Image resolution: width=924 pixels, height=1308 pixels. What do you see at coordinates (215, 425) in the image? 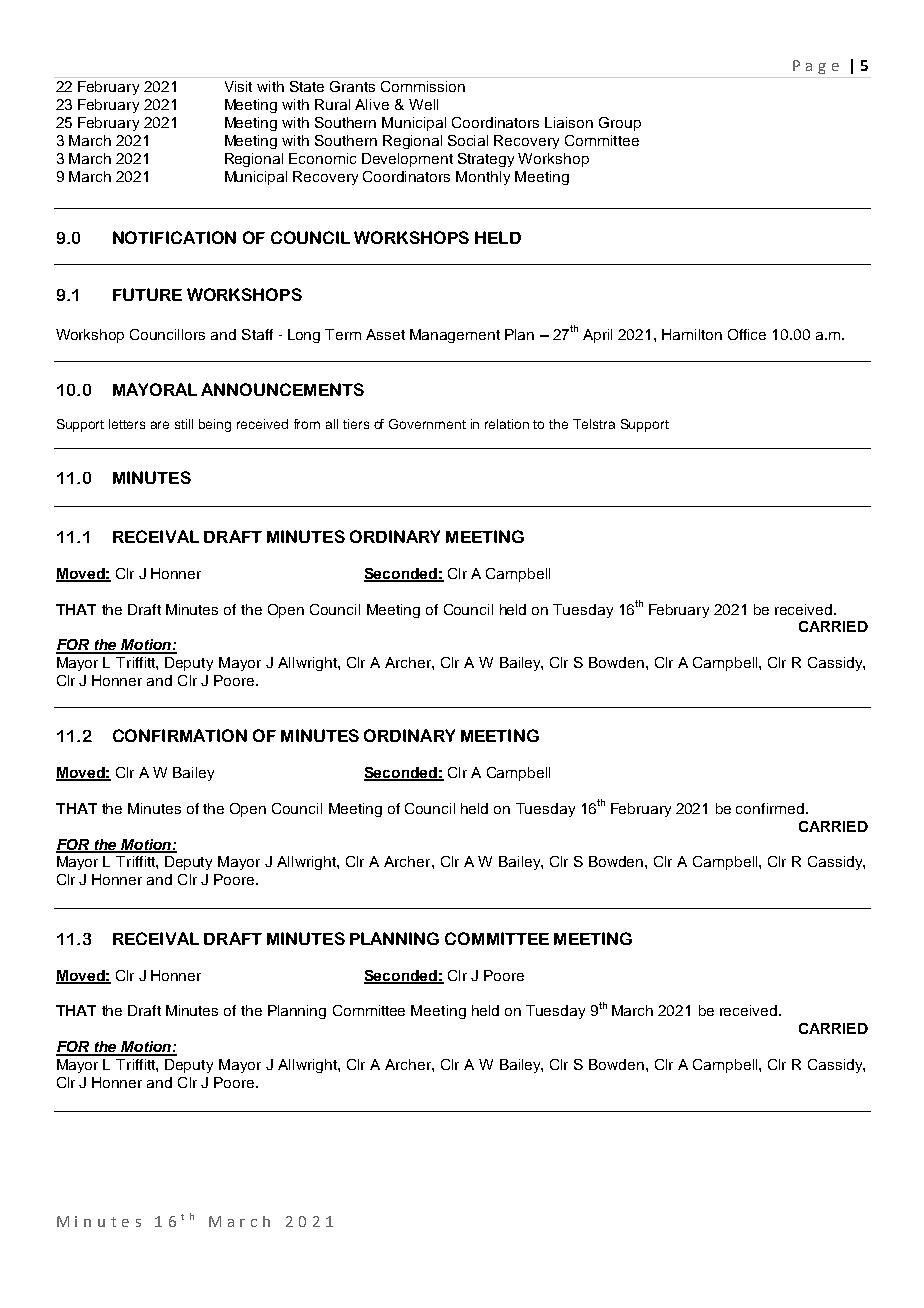
I see `being` at bounding box center [215, 425].
